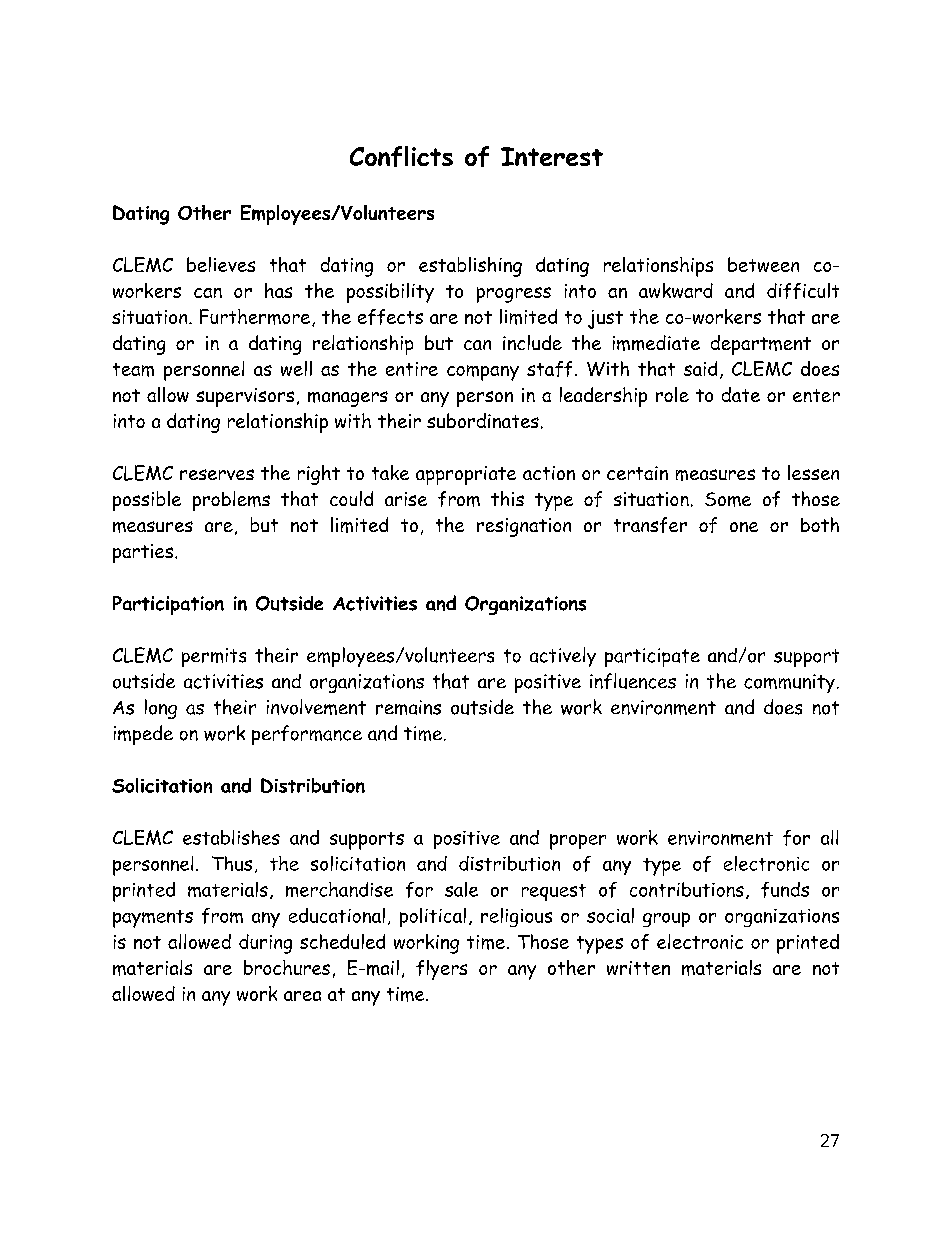 This screenshot has width=952, height=1233. I want to click on date, so click(741, 394).
